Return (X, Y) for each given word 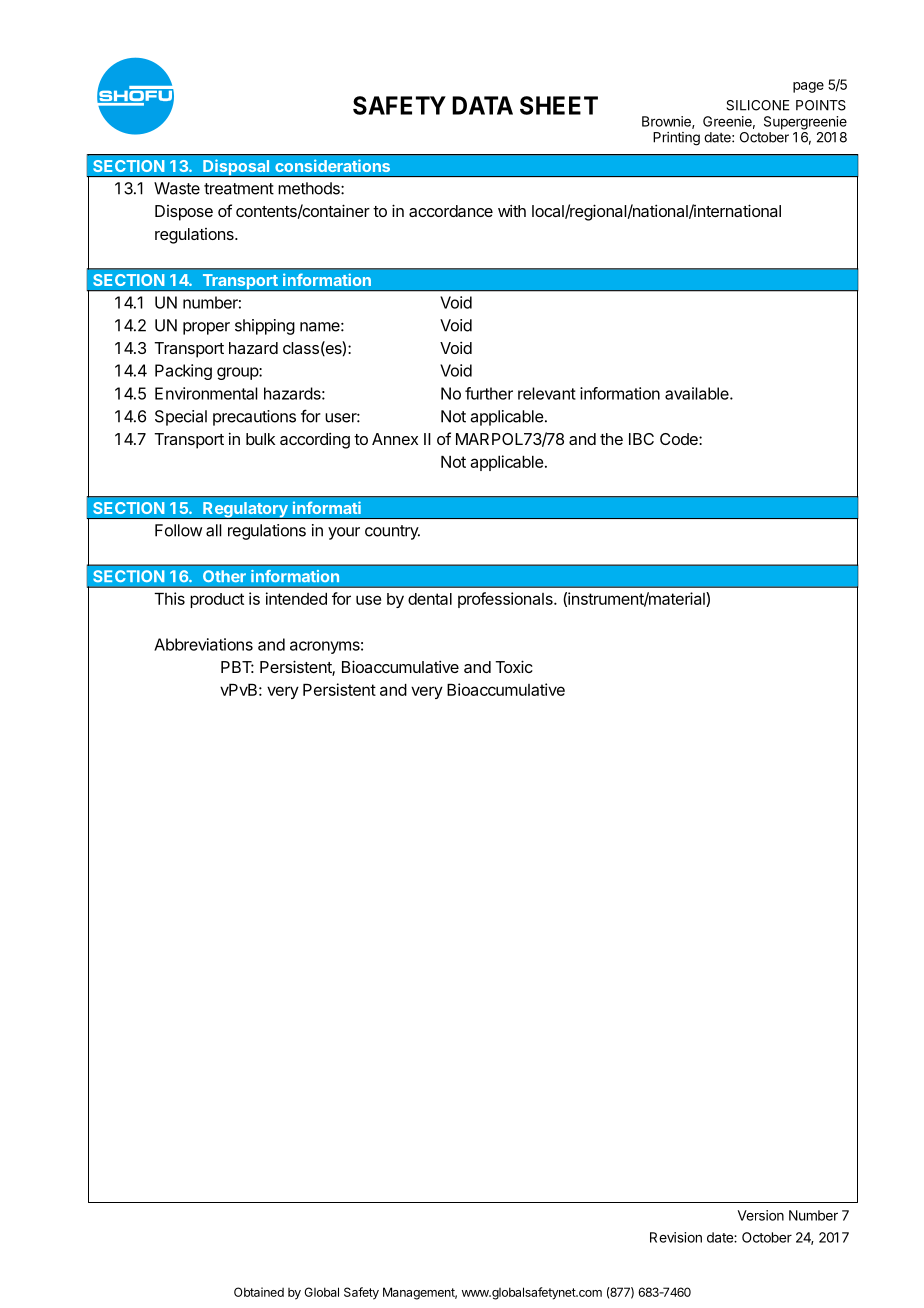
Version (761, 1215)
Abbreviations (203, 644)
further (489, 393)
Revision (676, 1237)
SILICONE (758, 105)
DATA (482, 105)
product (217, 600)
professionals (506, 600)
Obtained (259, 1292)
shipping (265, 327)
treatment (239, 189)
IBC (641, 439)
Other (224, 576)
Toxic (514, 666)
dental (430, 599)
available (698, 393)
